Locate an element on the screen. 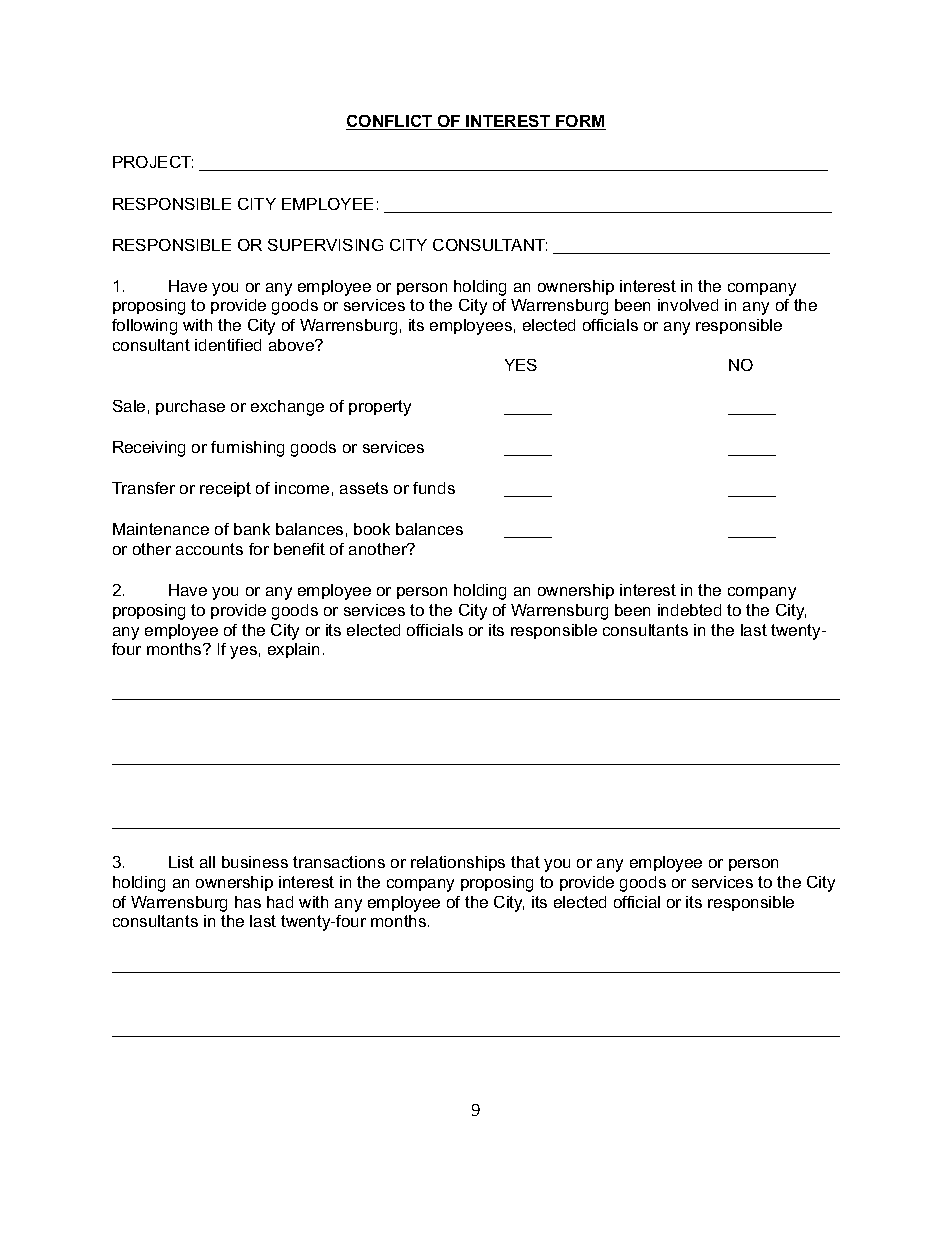  indebted is located at coordinates (689, 610).
